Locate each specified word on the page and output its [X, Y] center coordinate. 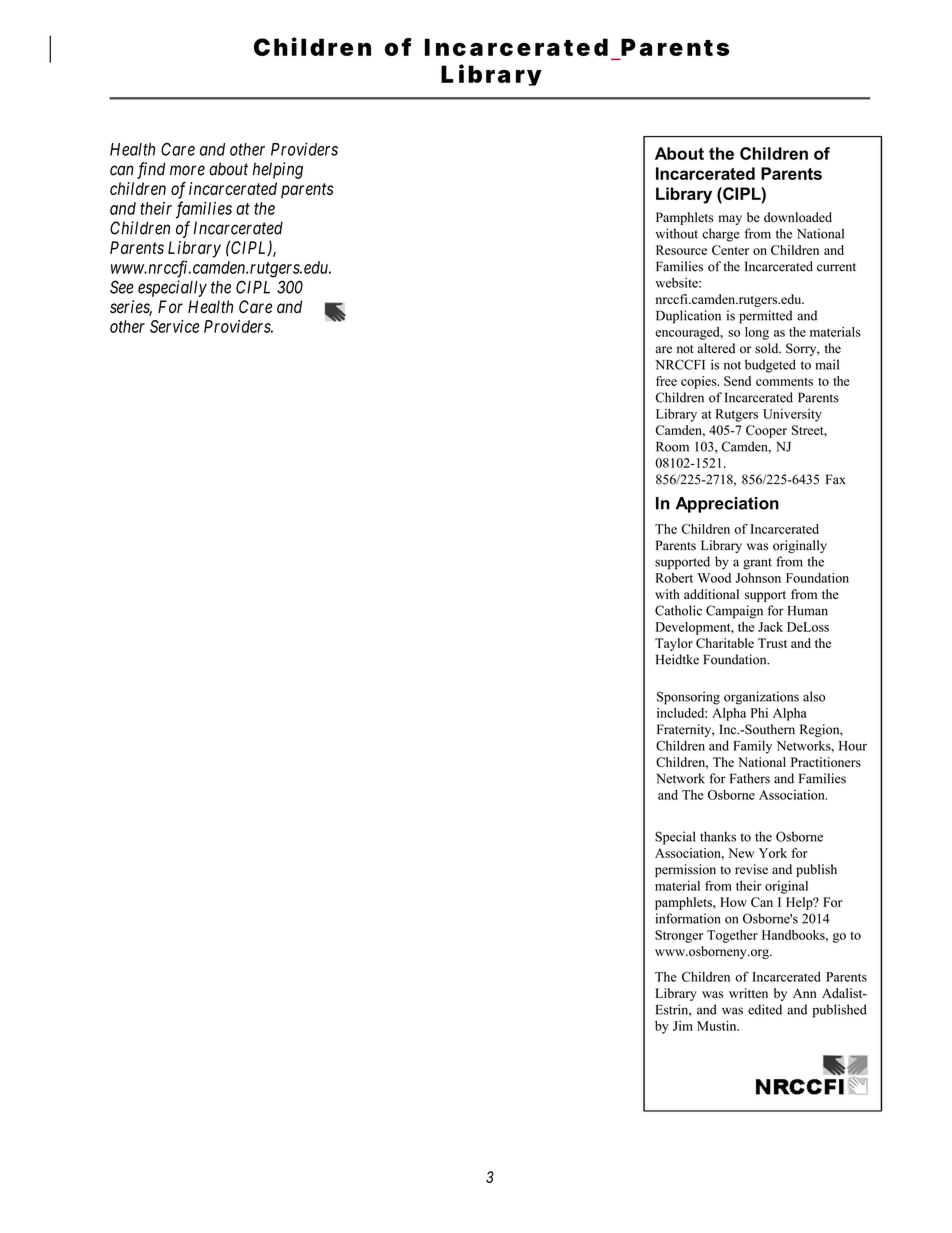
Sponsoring [688, 698]
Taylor [674, 644]
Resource [681, 250]
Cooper [766, 431]
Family [752, 747]
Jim [683, 1026]
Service [174, 326]
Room [672, 447]
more [187, 170]
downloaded [798, 217]
